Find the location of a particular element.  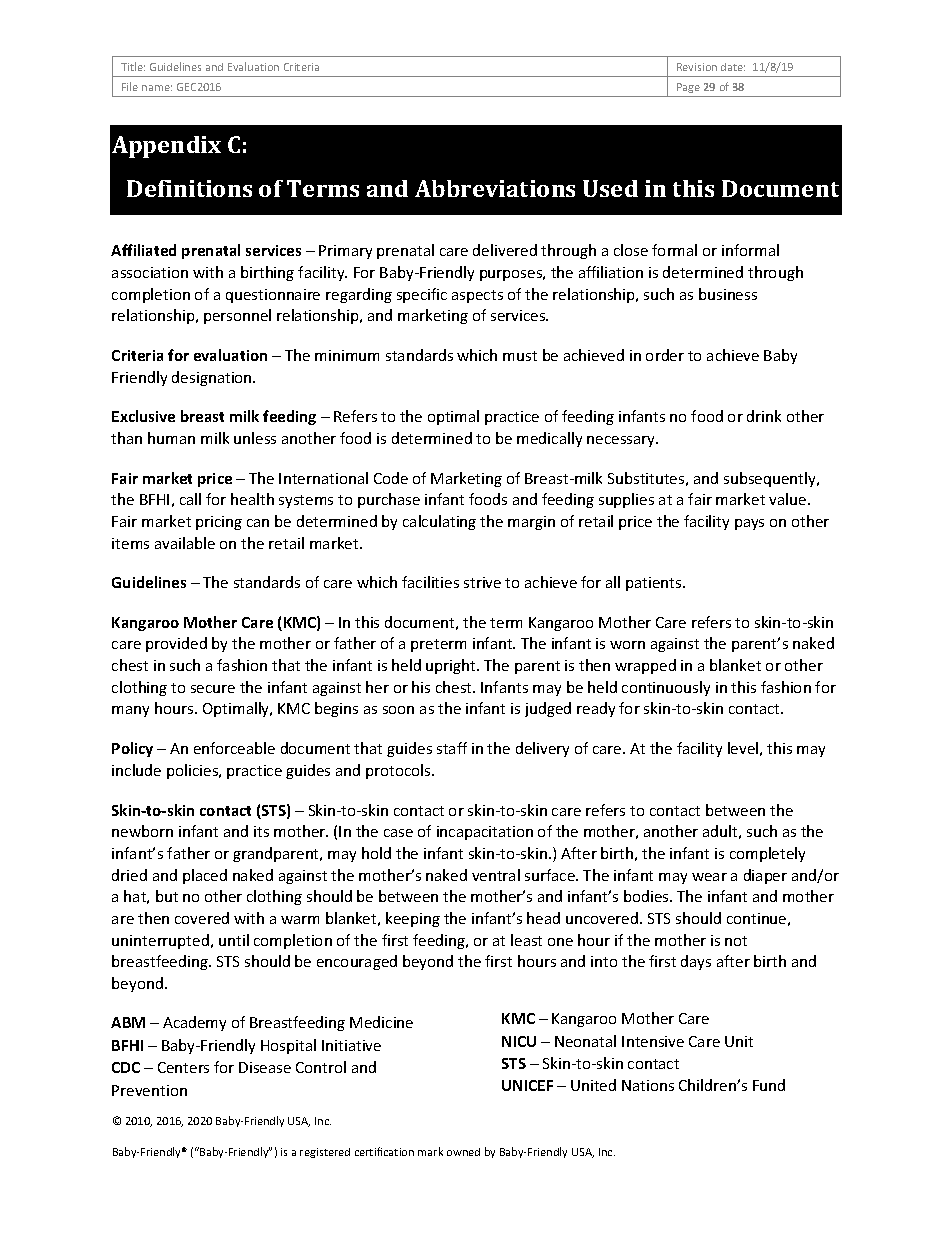

order is located at coordinates (665, 355).
